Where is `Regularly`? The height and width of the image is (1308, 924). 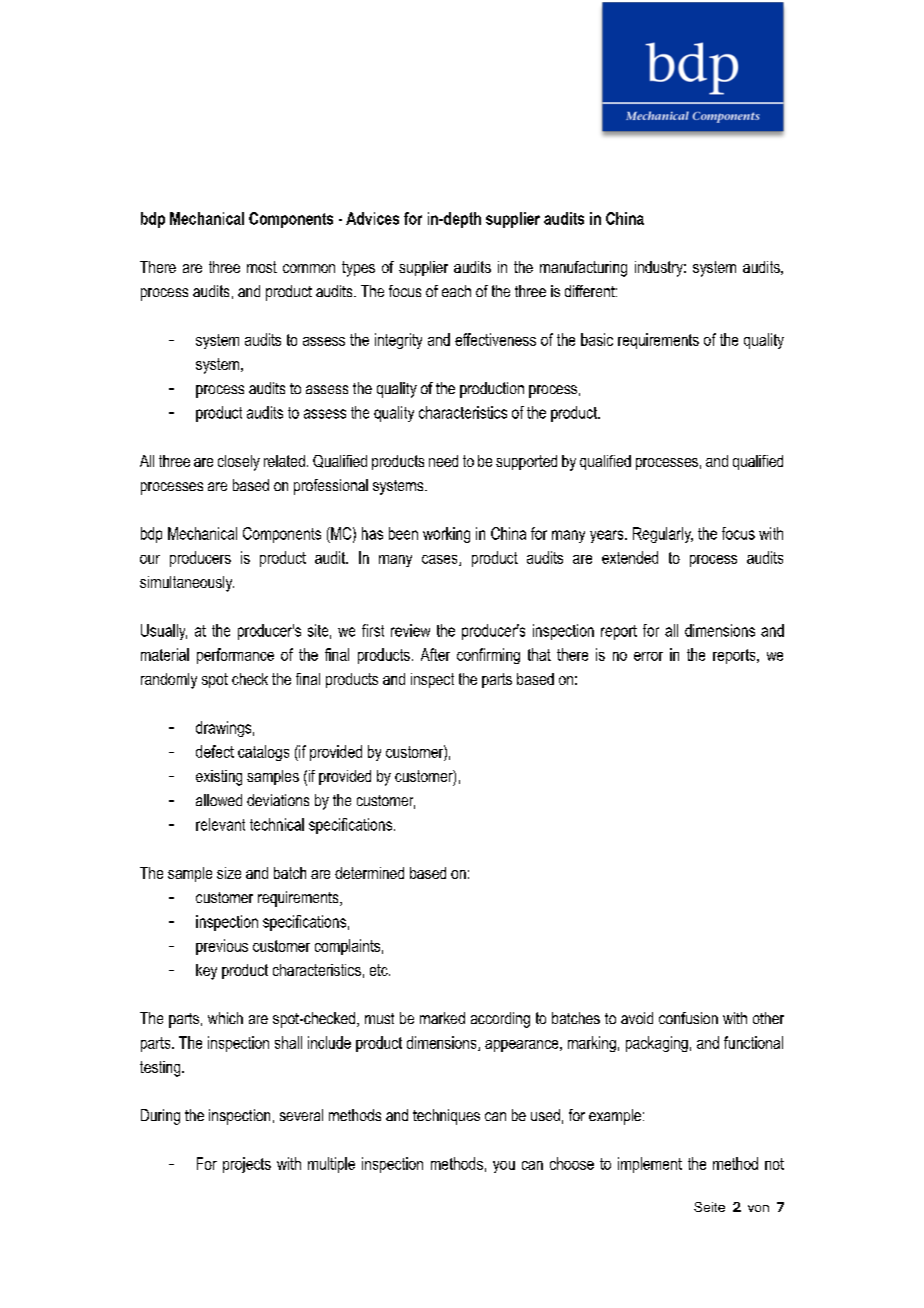
Regularly is located at coordinates (663, 535).
